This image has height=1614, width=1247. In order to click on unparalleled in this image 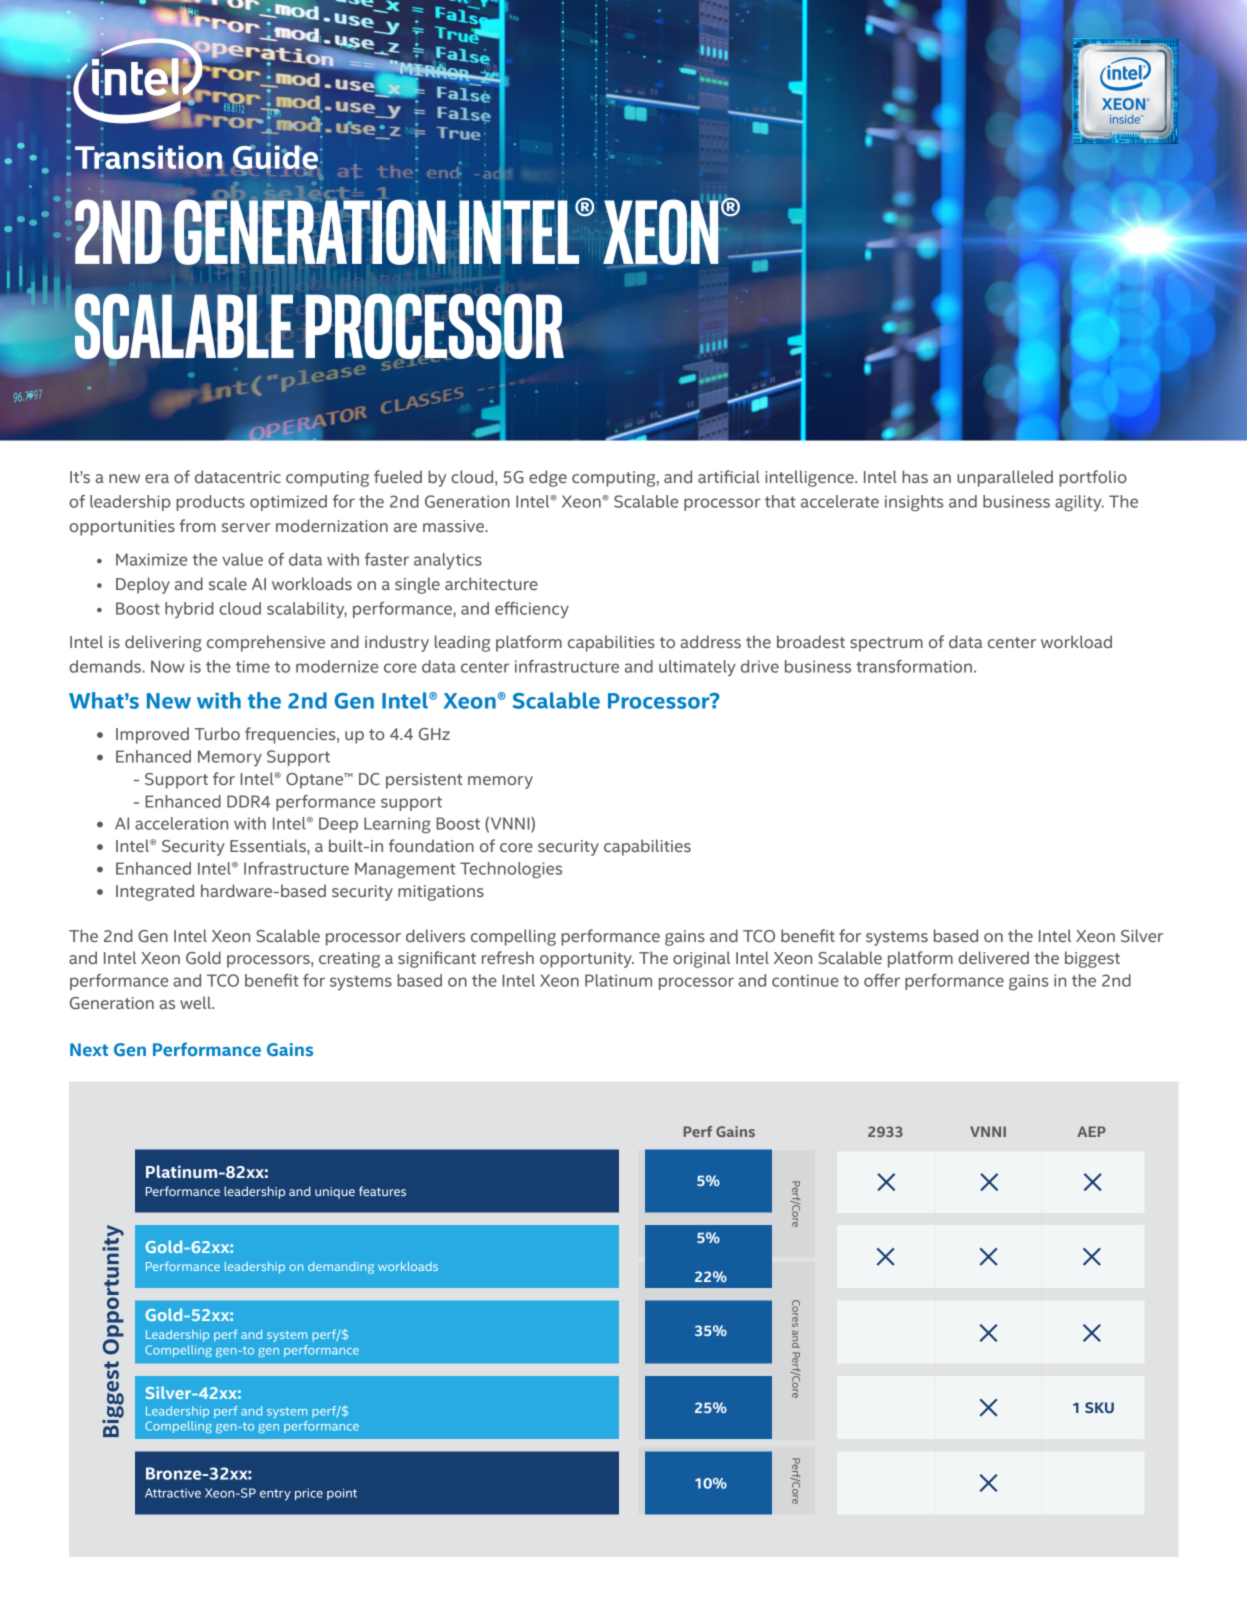, I will do `click(1005, 478)`.
